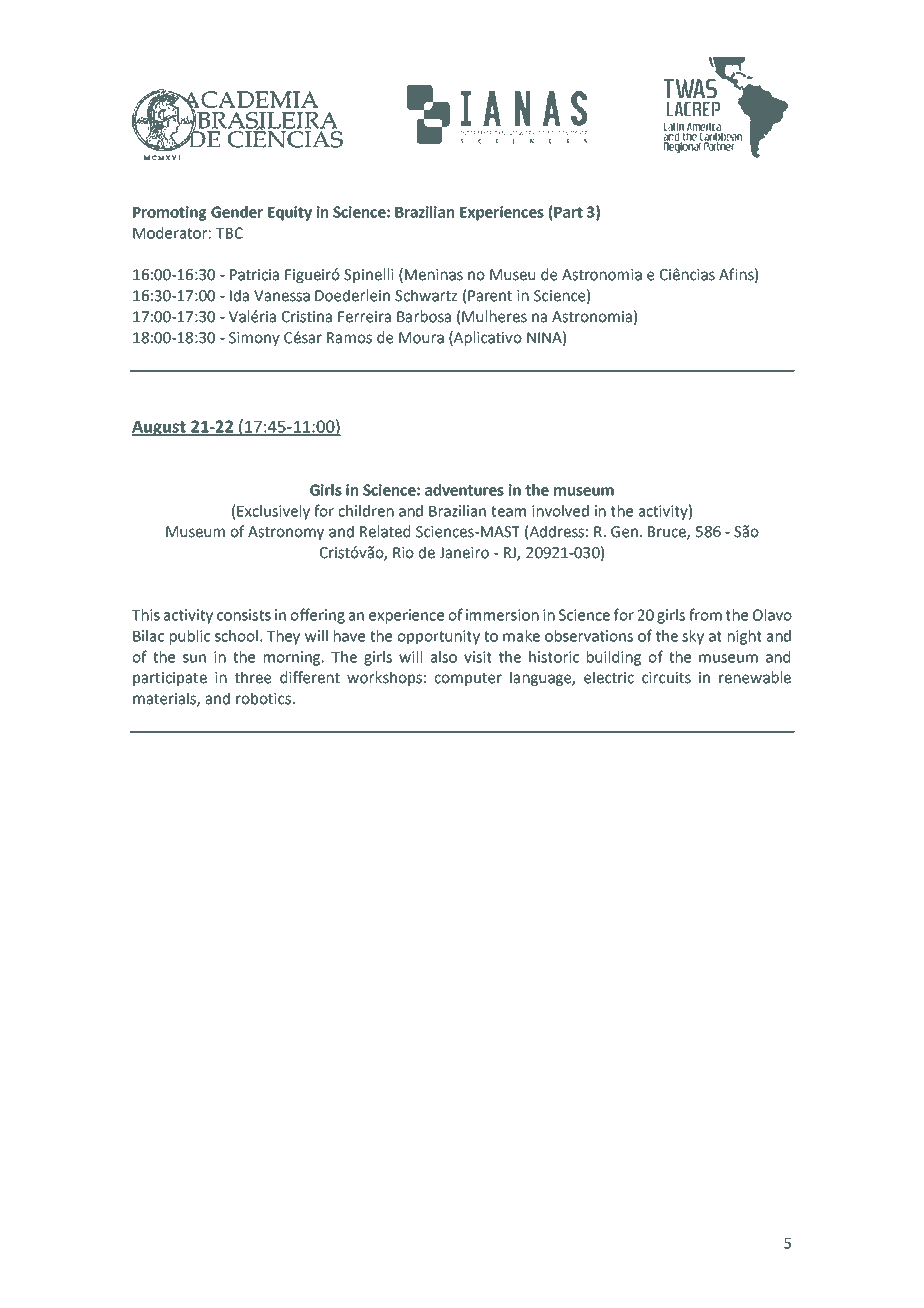 This document has width=924, height=1308. I want to click on Ramos, so click(349, 338).
